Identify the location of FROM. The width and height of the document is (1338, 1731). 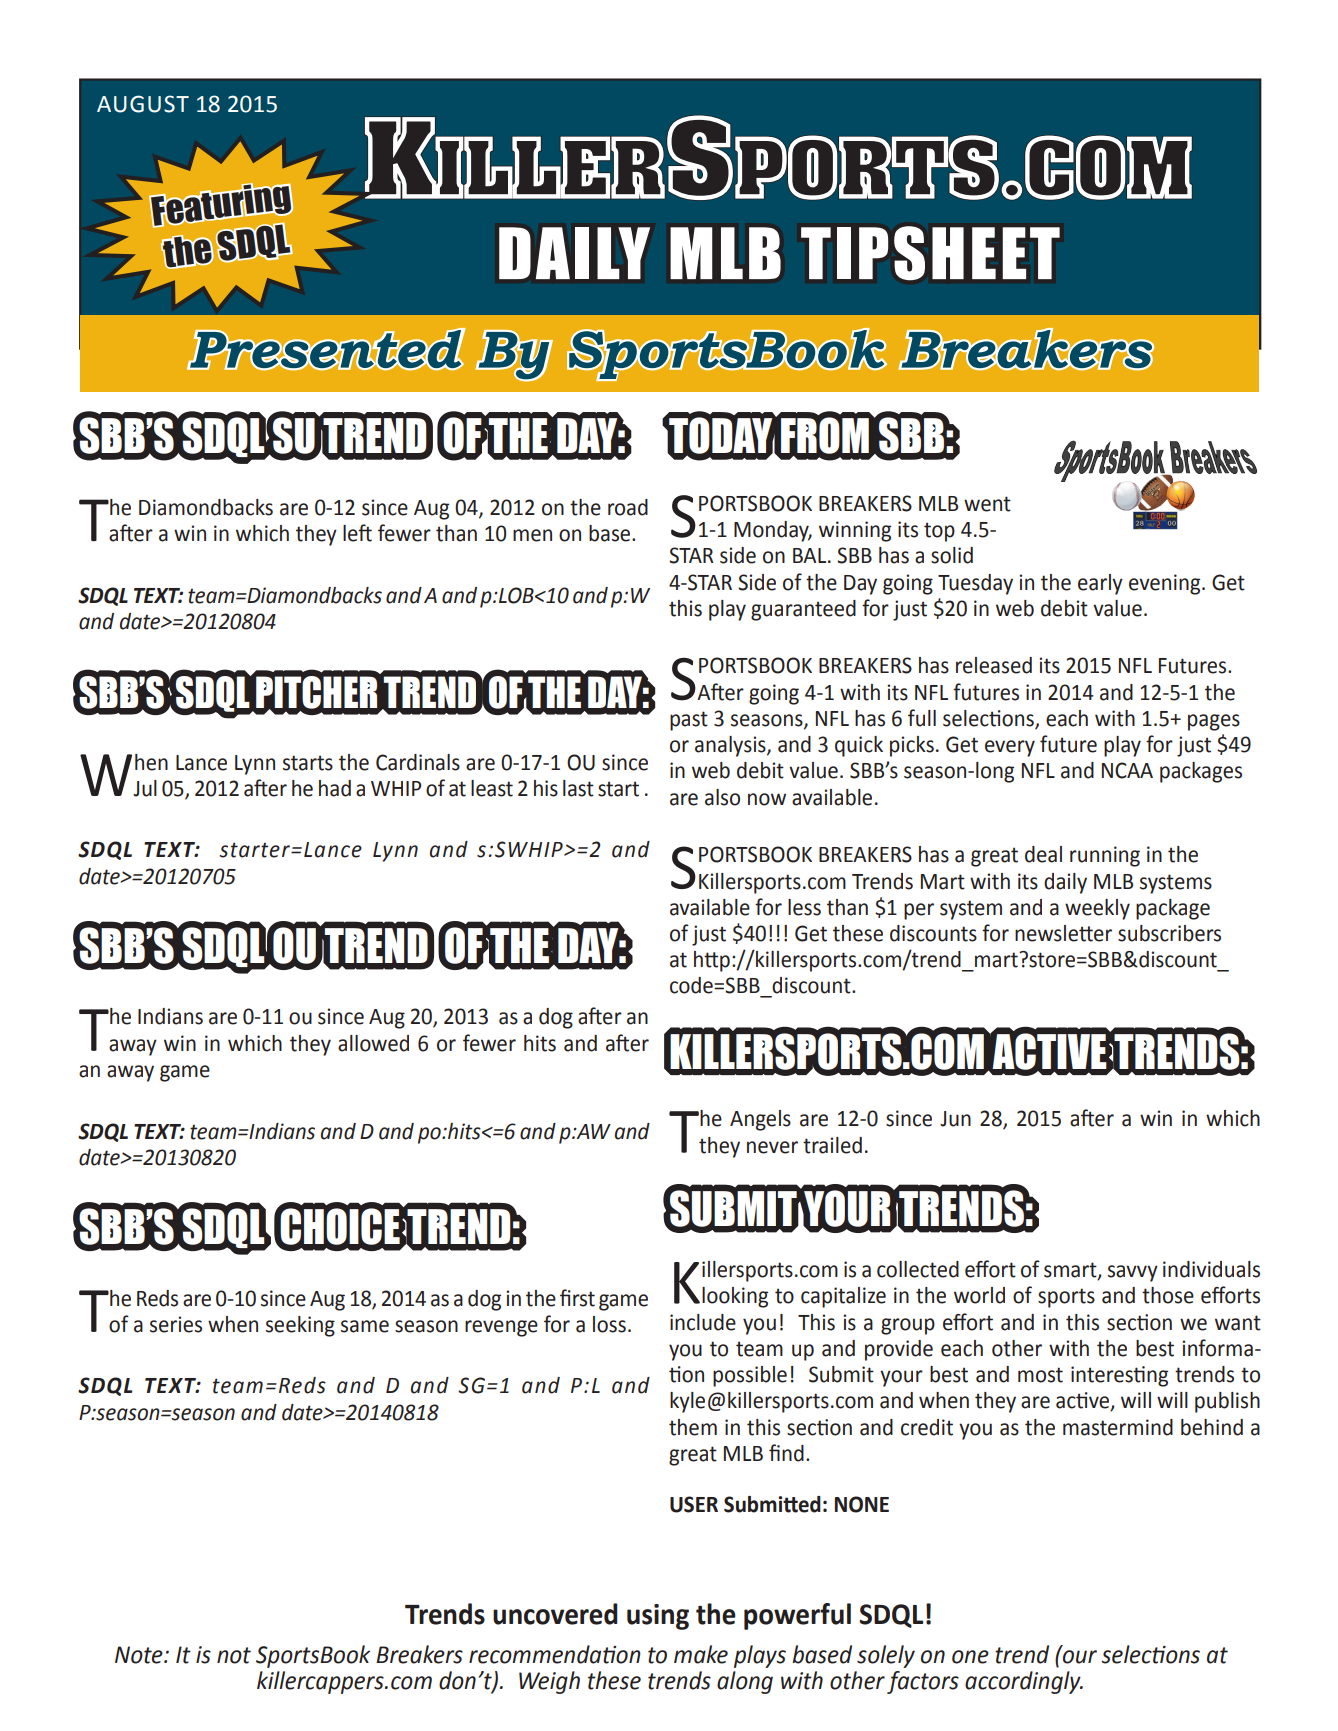
(825, 435).
